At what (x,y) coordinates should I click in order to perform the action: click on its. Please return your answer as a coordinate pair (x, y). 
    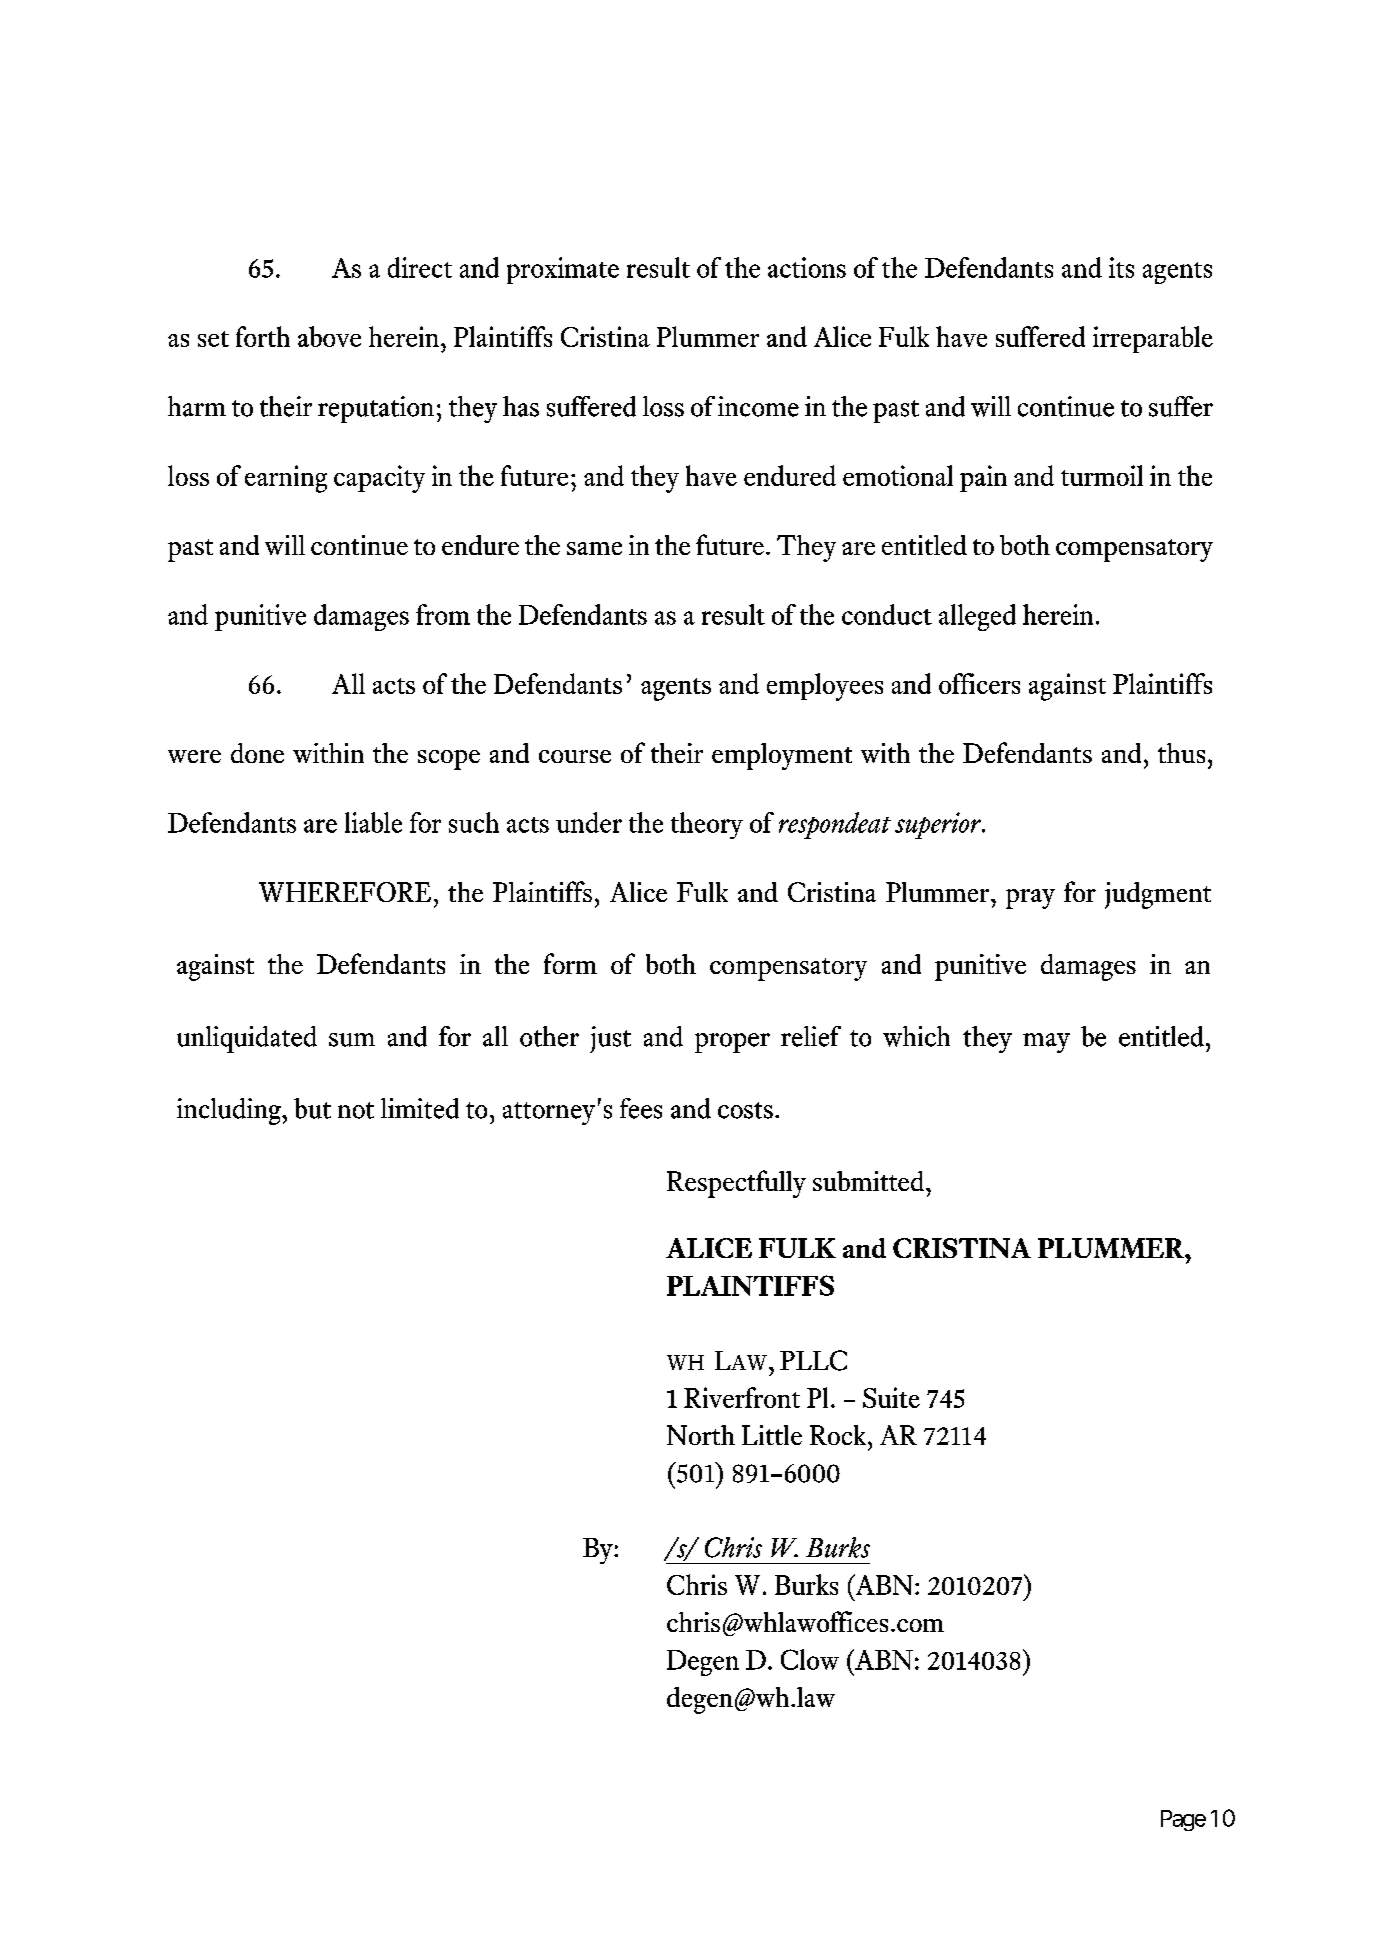
    Looking at the image, I should click on (1121, 267).
